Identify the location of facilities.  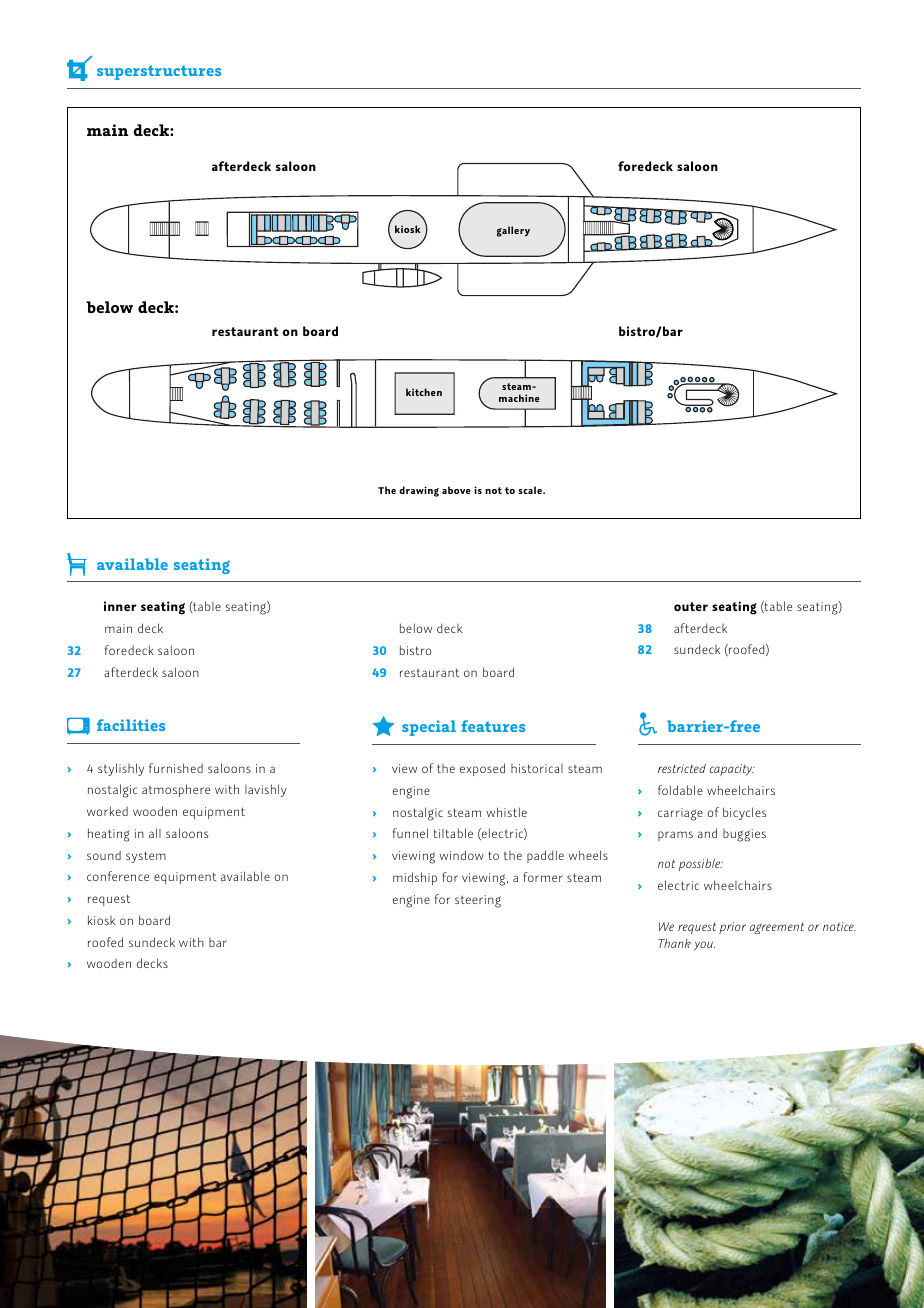
(131, 725).
